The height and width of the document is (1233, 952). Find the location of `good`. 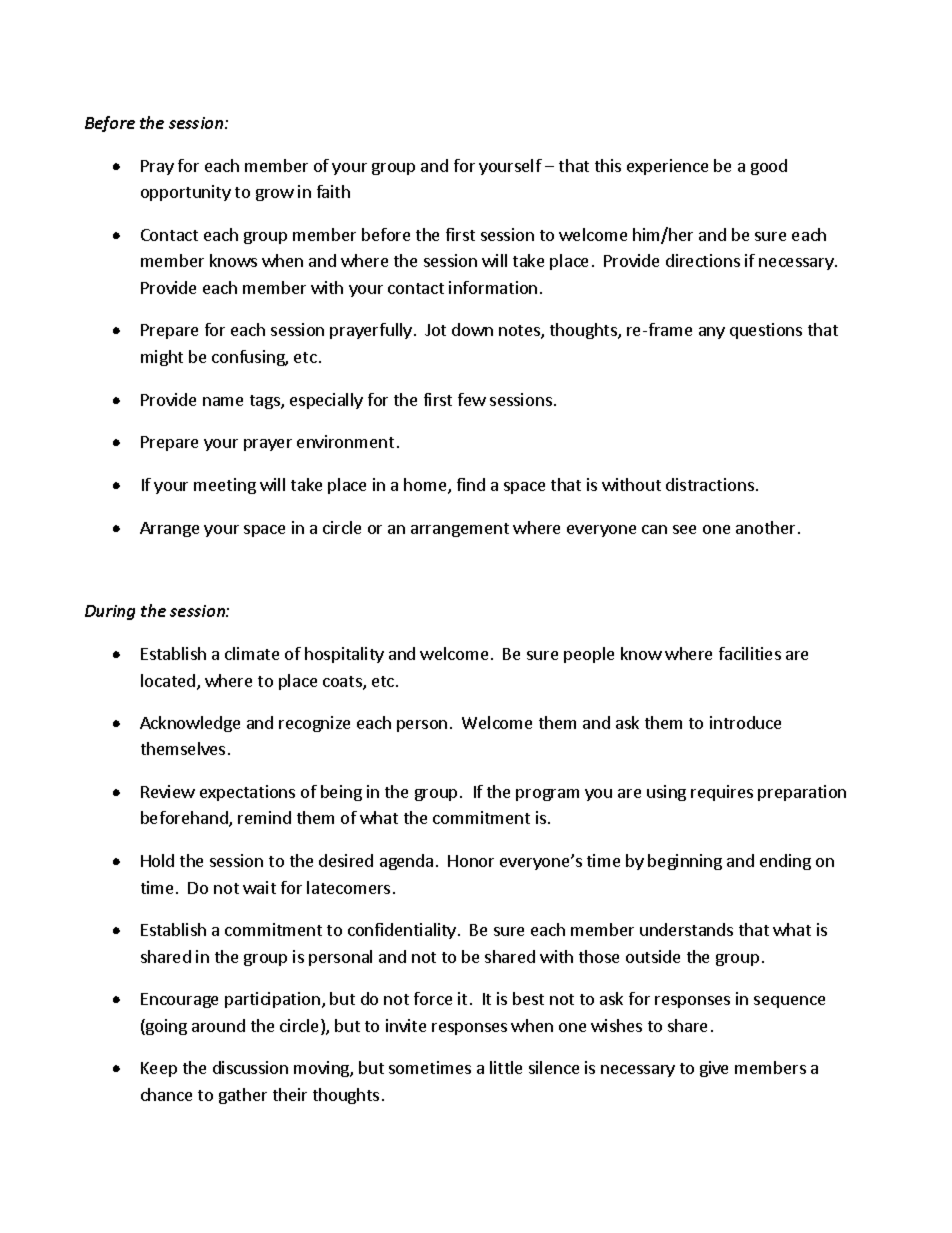

good is located at coordinates (769, 167).
